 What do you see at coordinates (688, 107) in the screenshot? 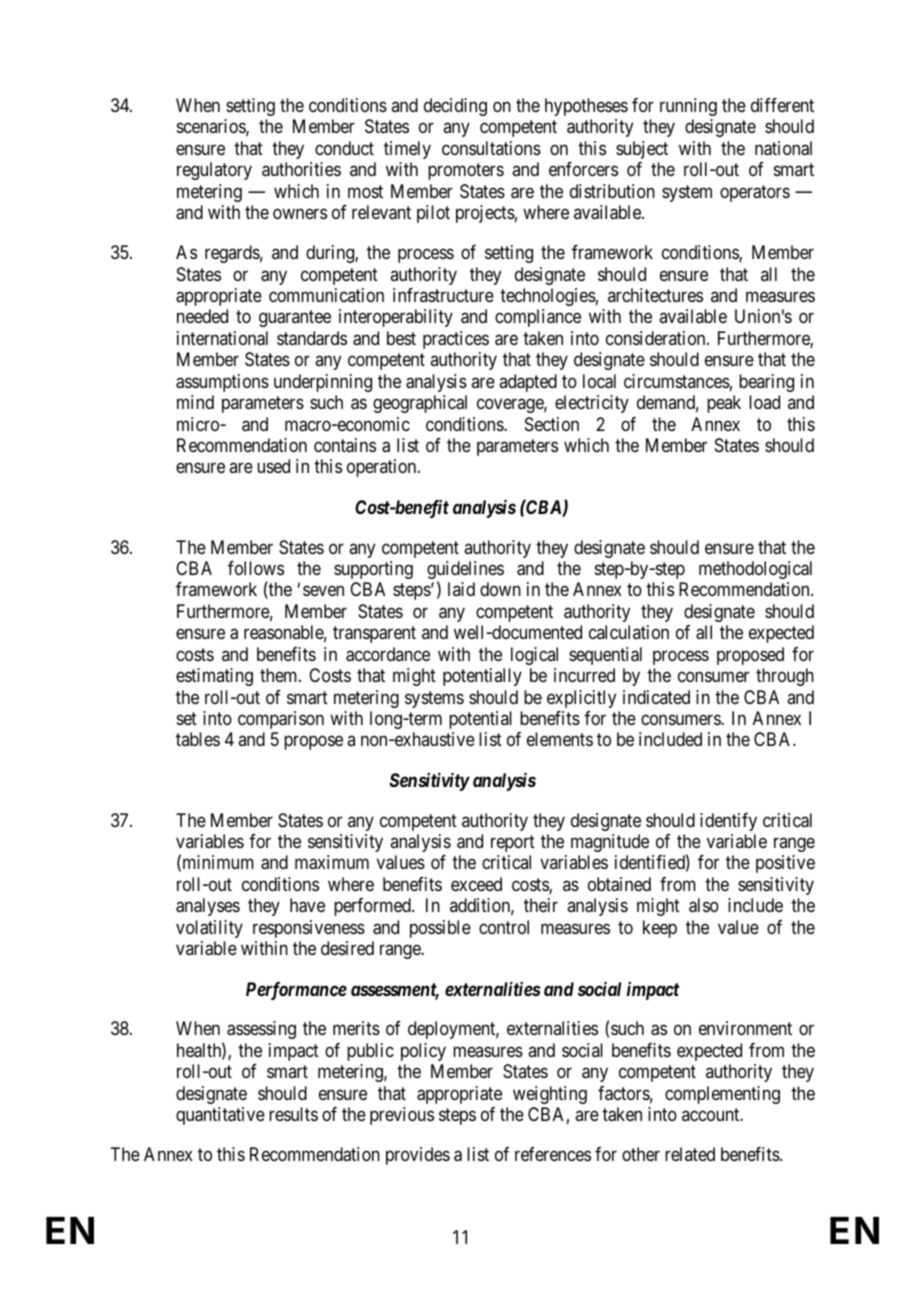
I see `running` at bounding box center [688, 107].
